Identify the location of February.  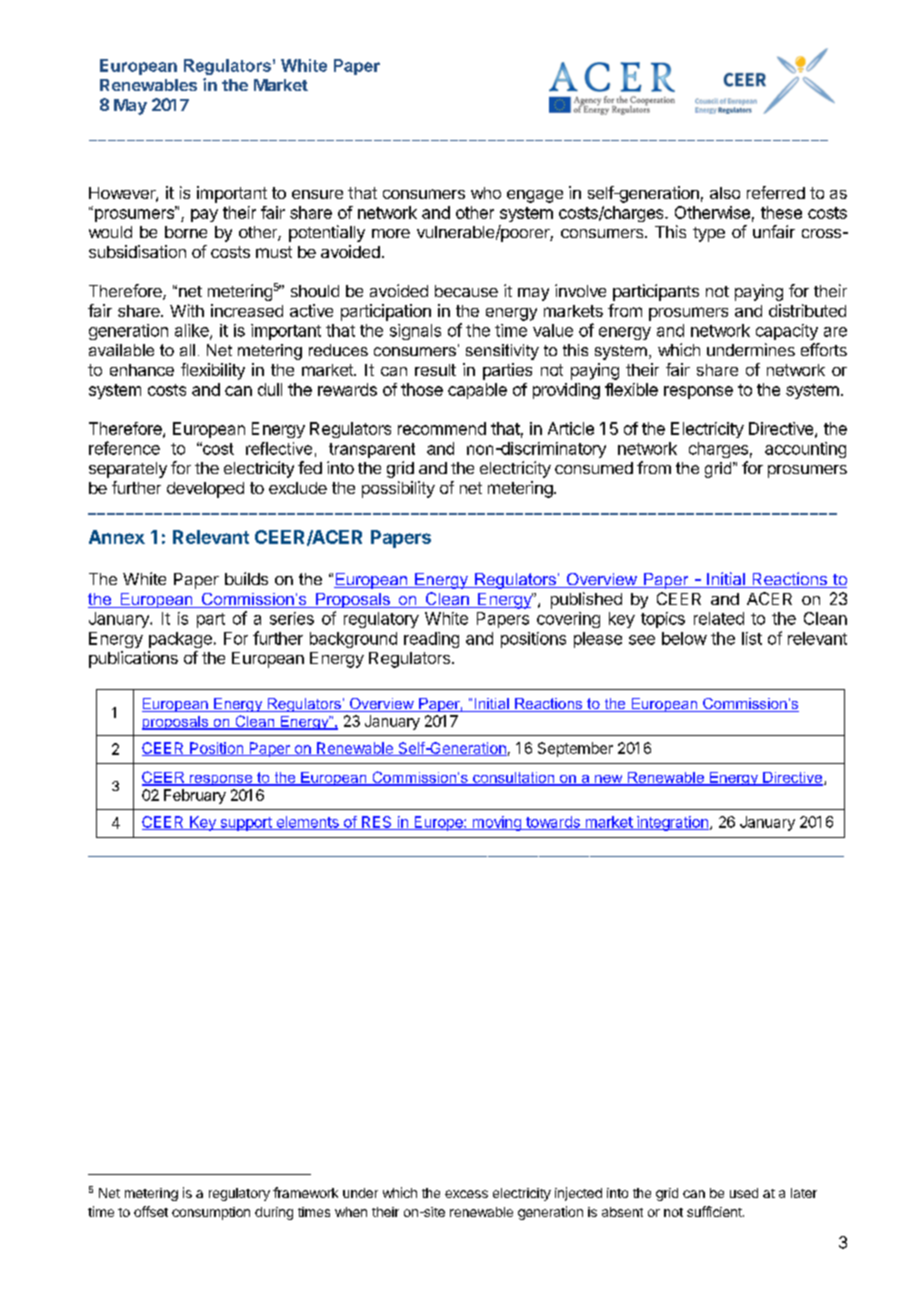
(195, 796).
